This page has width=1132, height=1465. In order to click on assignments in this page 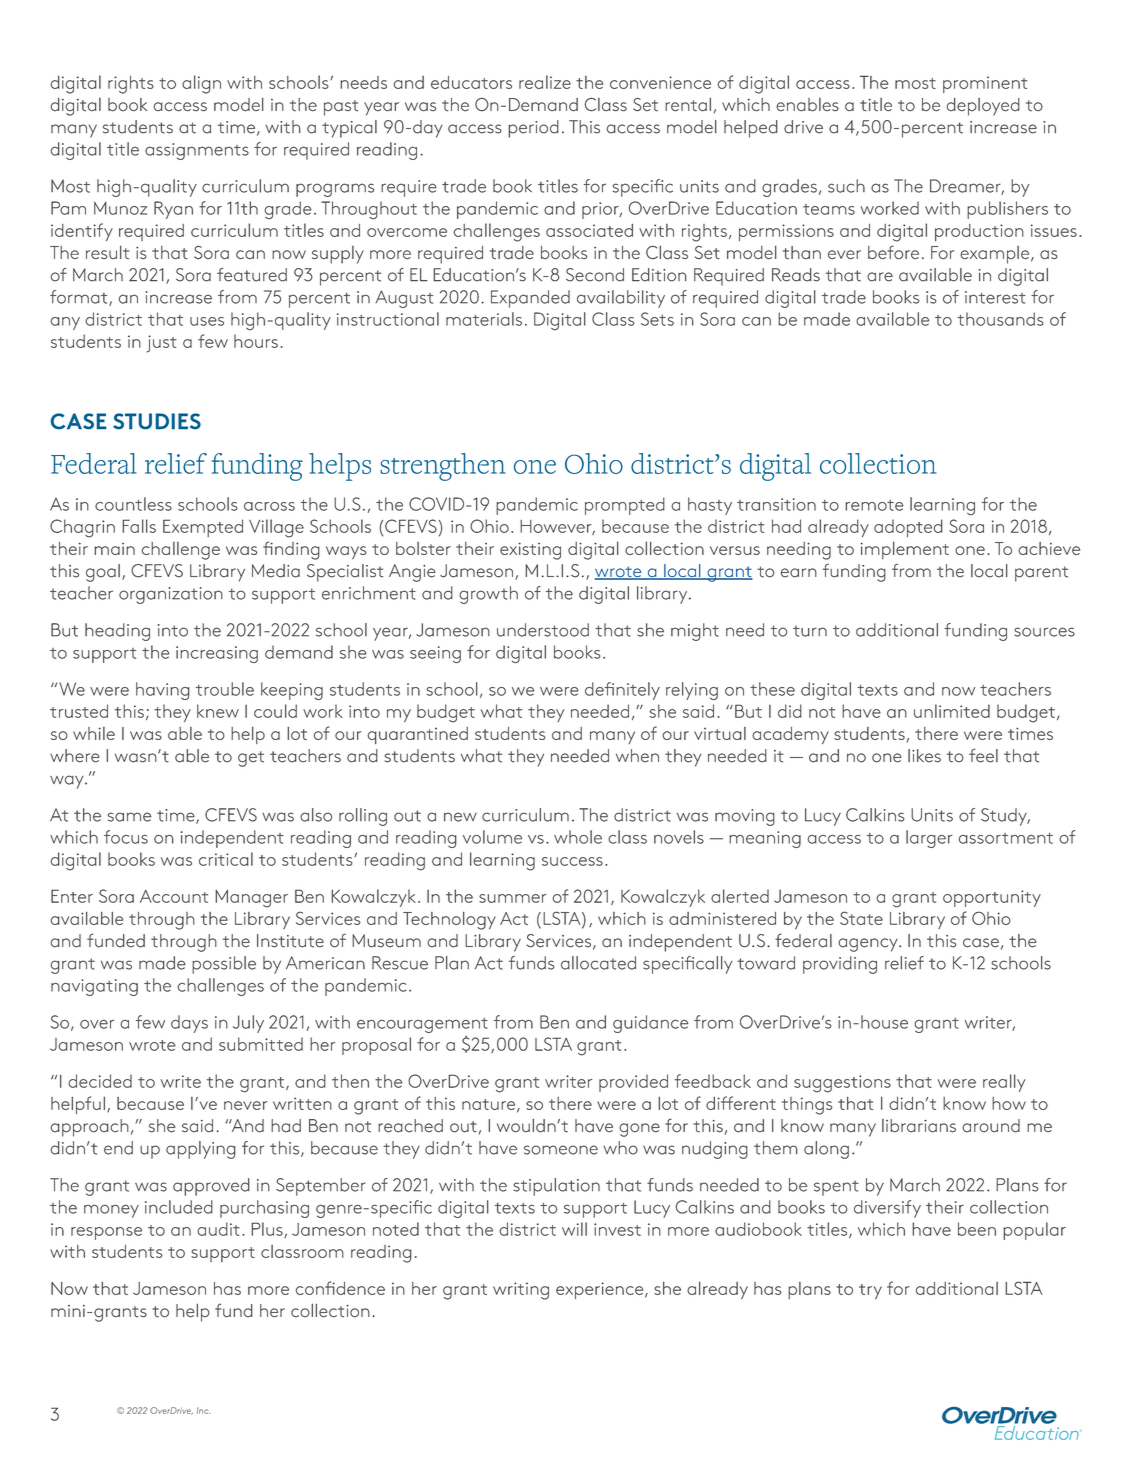, I will do `click(197, 151)`.
